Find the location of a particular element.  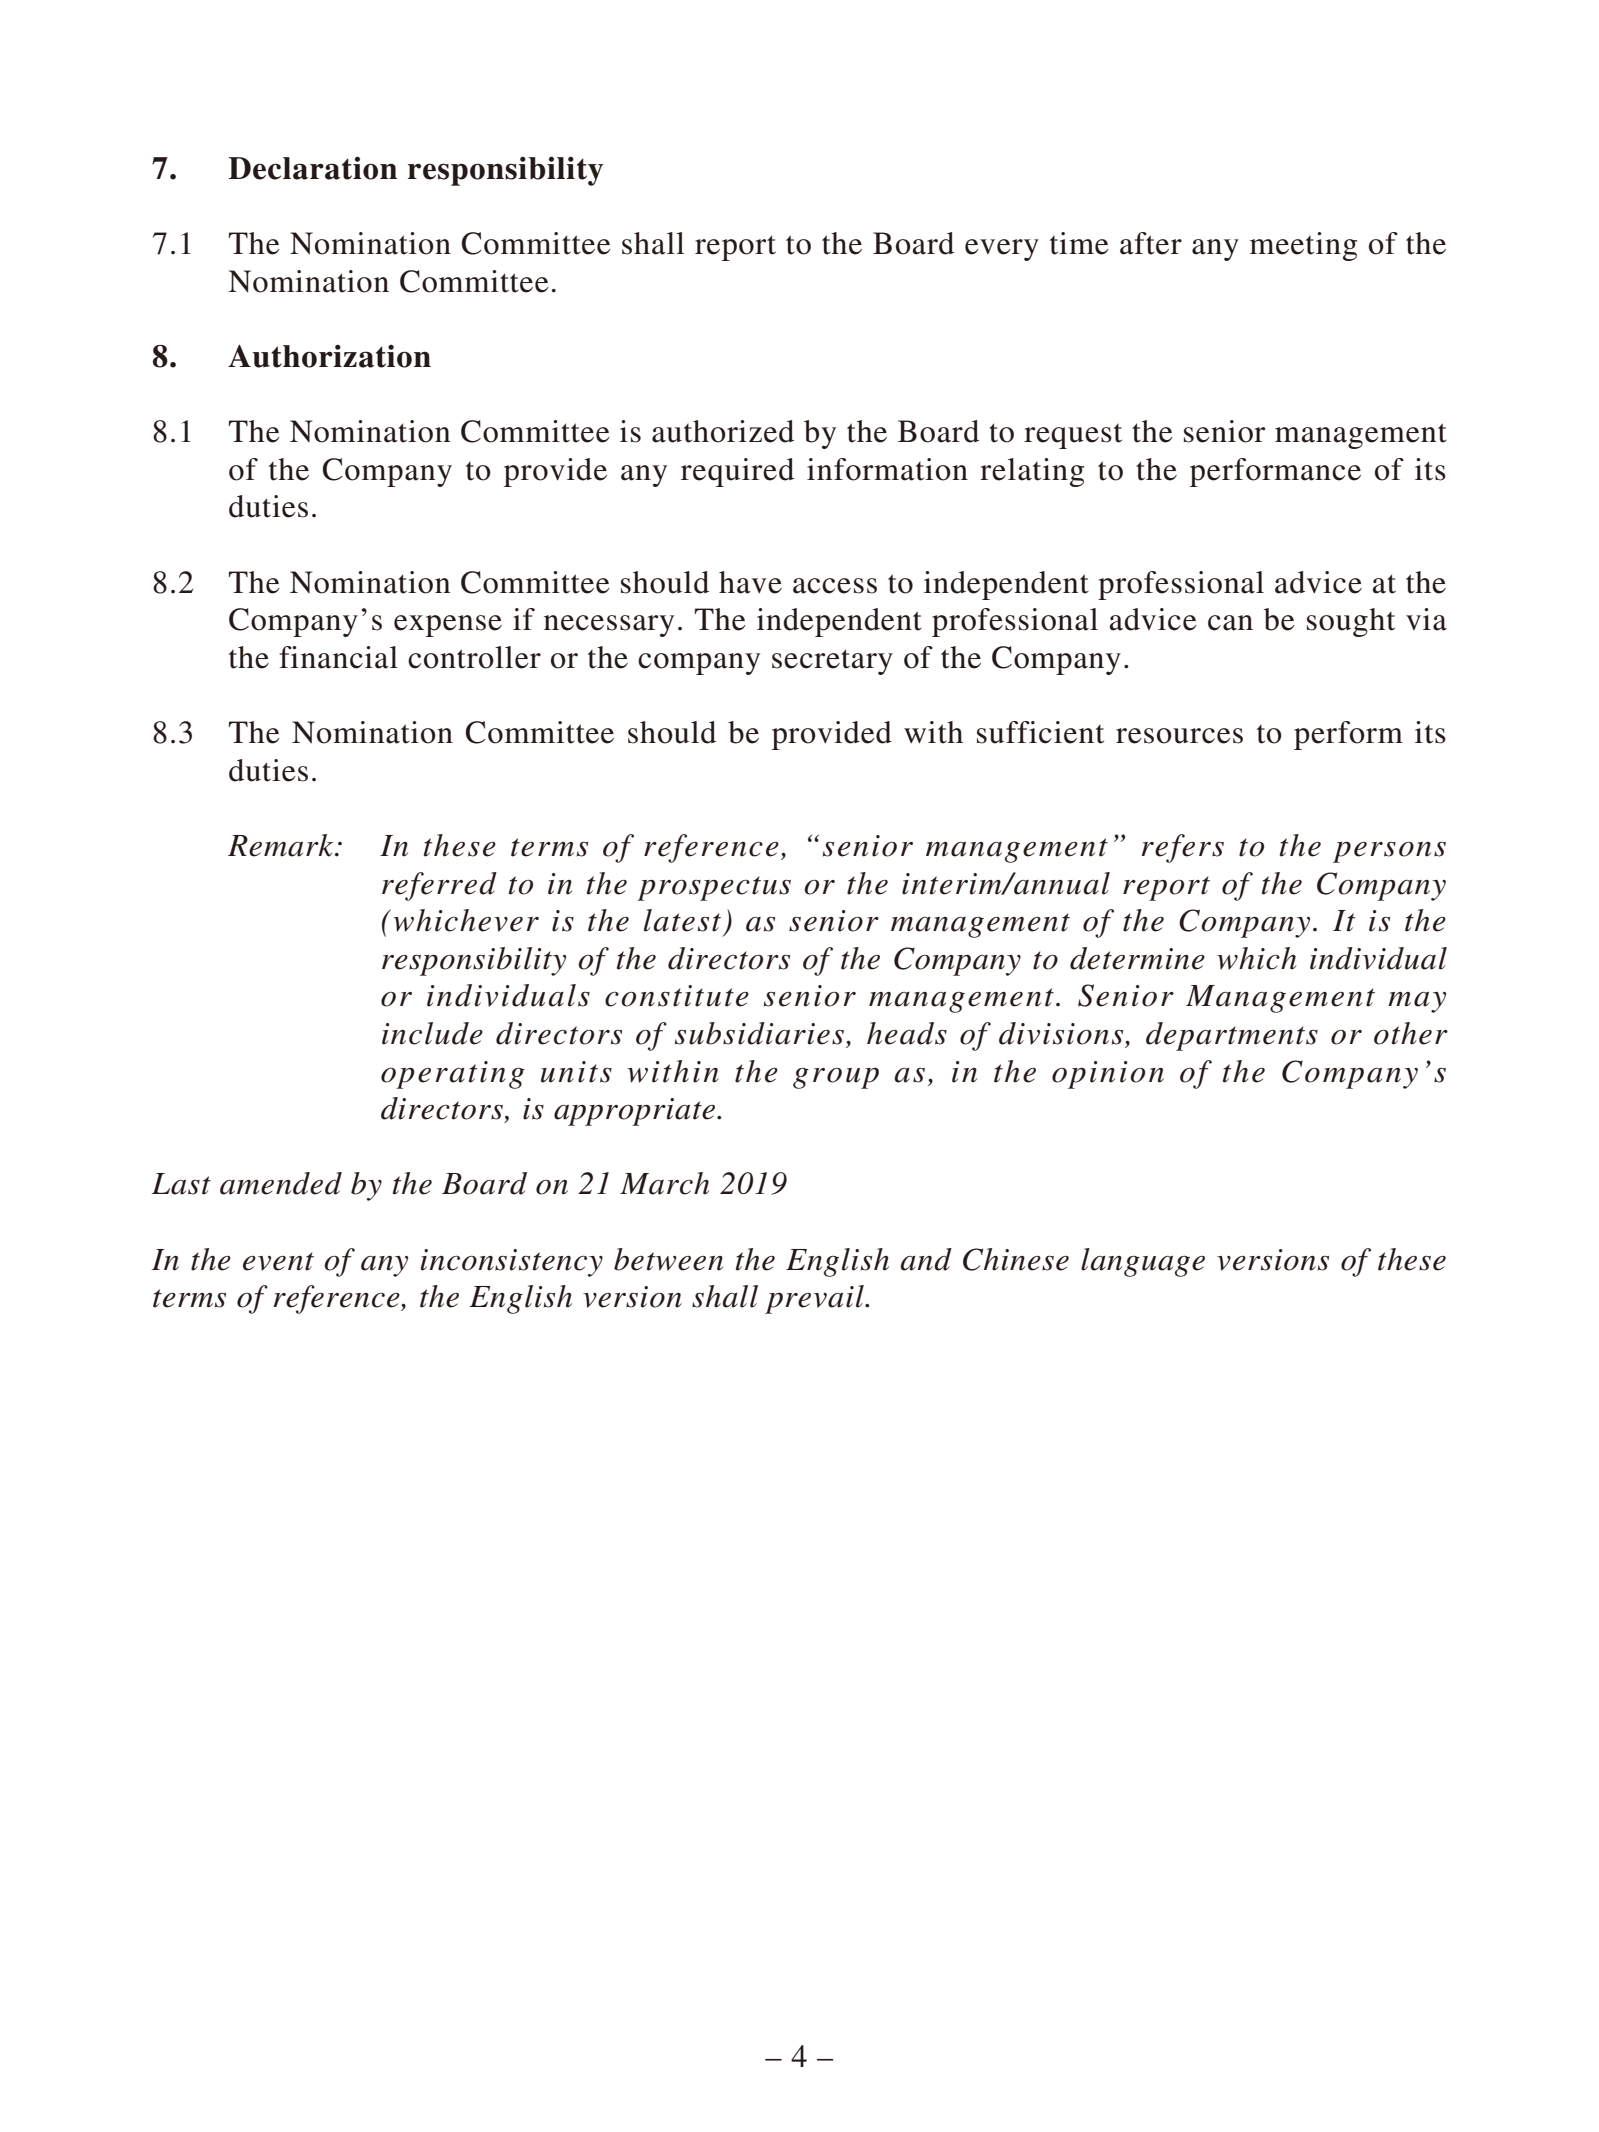

prospectus is located at coordinates (714, 888).
